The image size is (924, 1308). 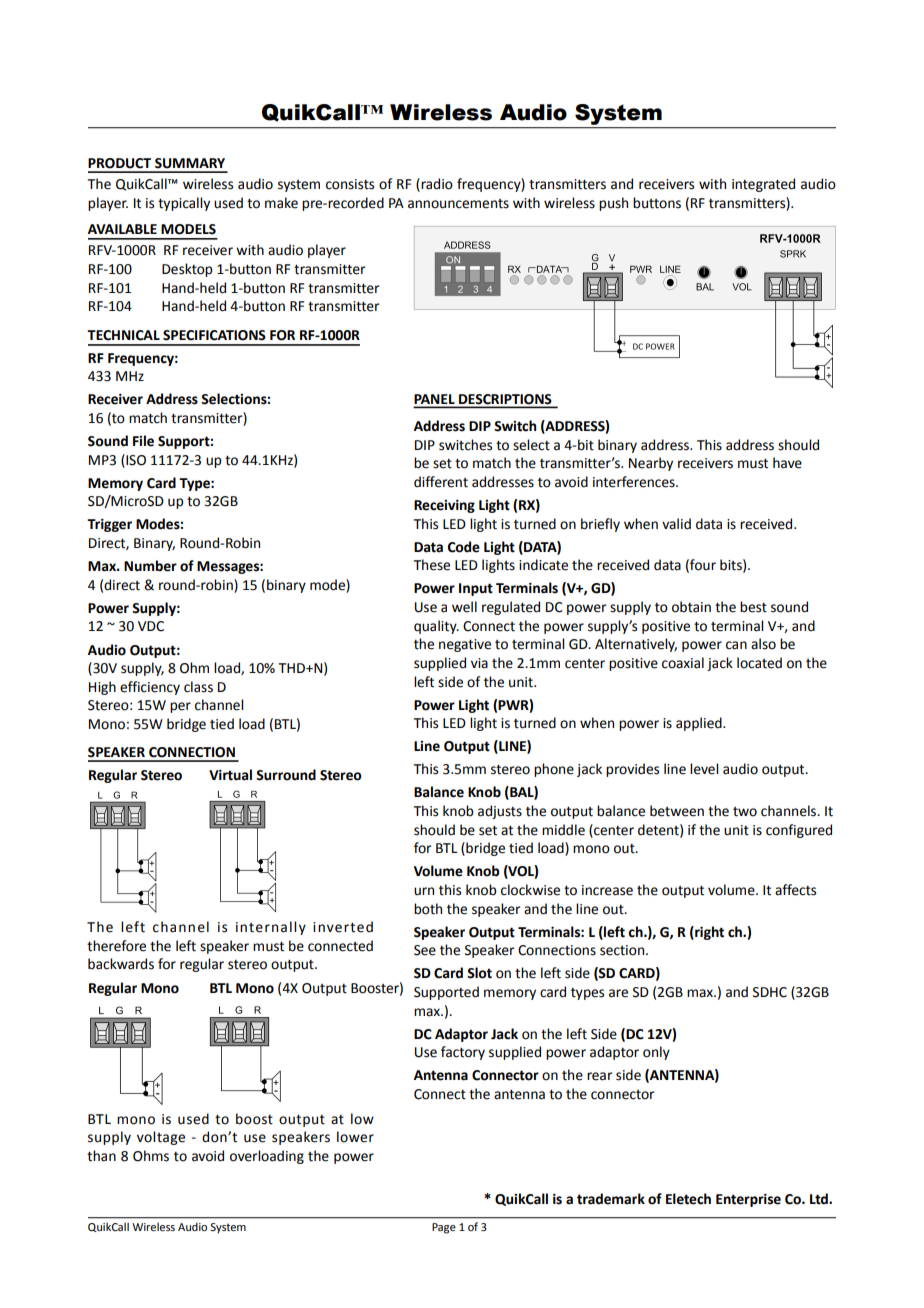 I want to click on Ohms, so click(x=151, y=1156).
